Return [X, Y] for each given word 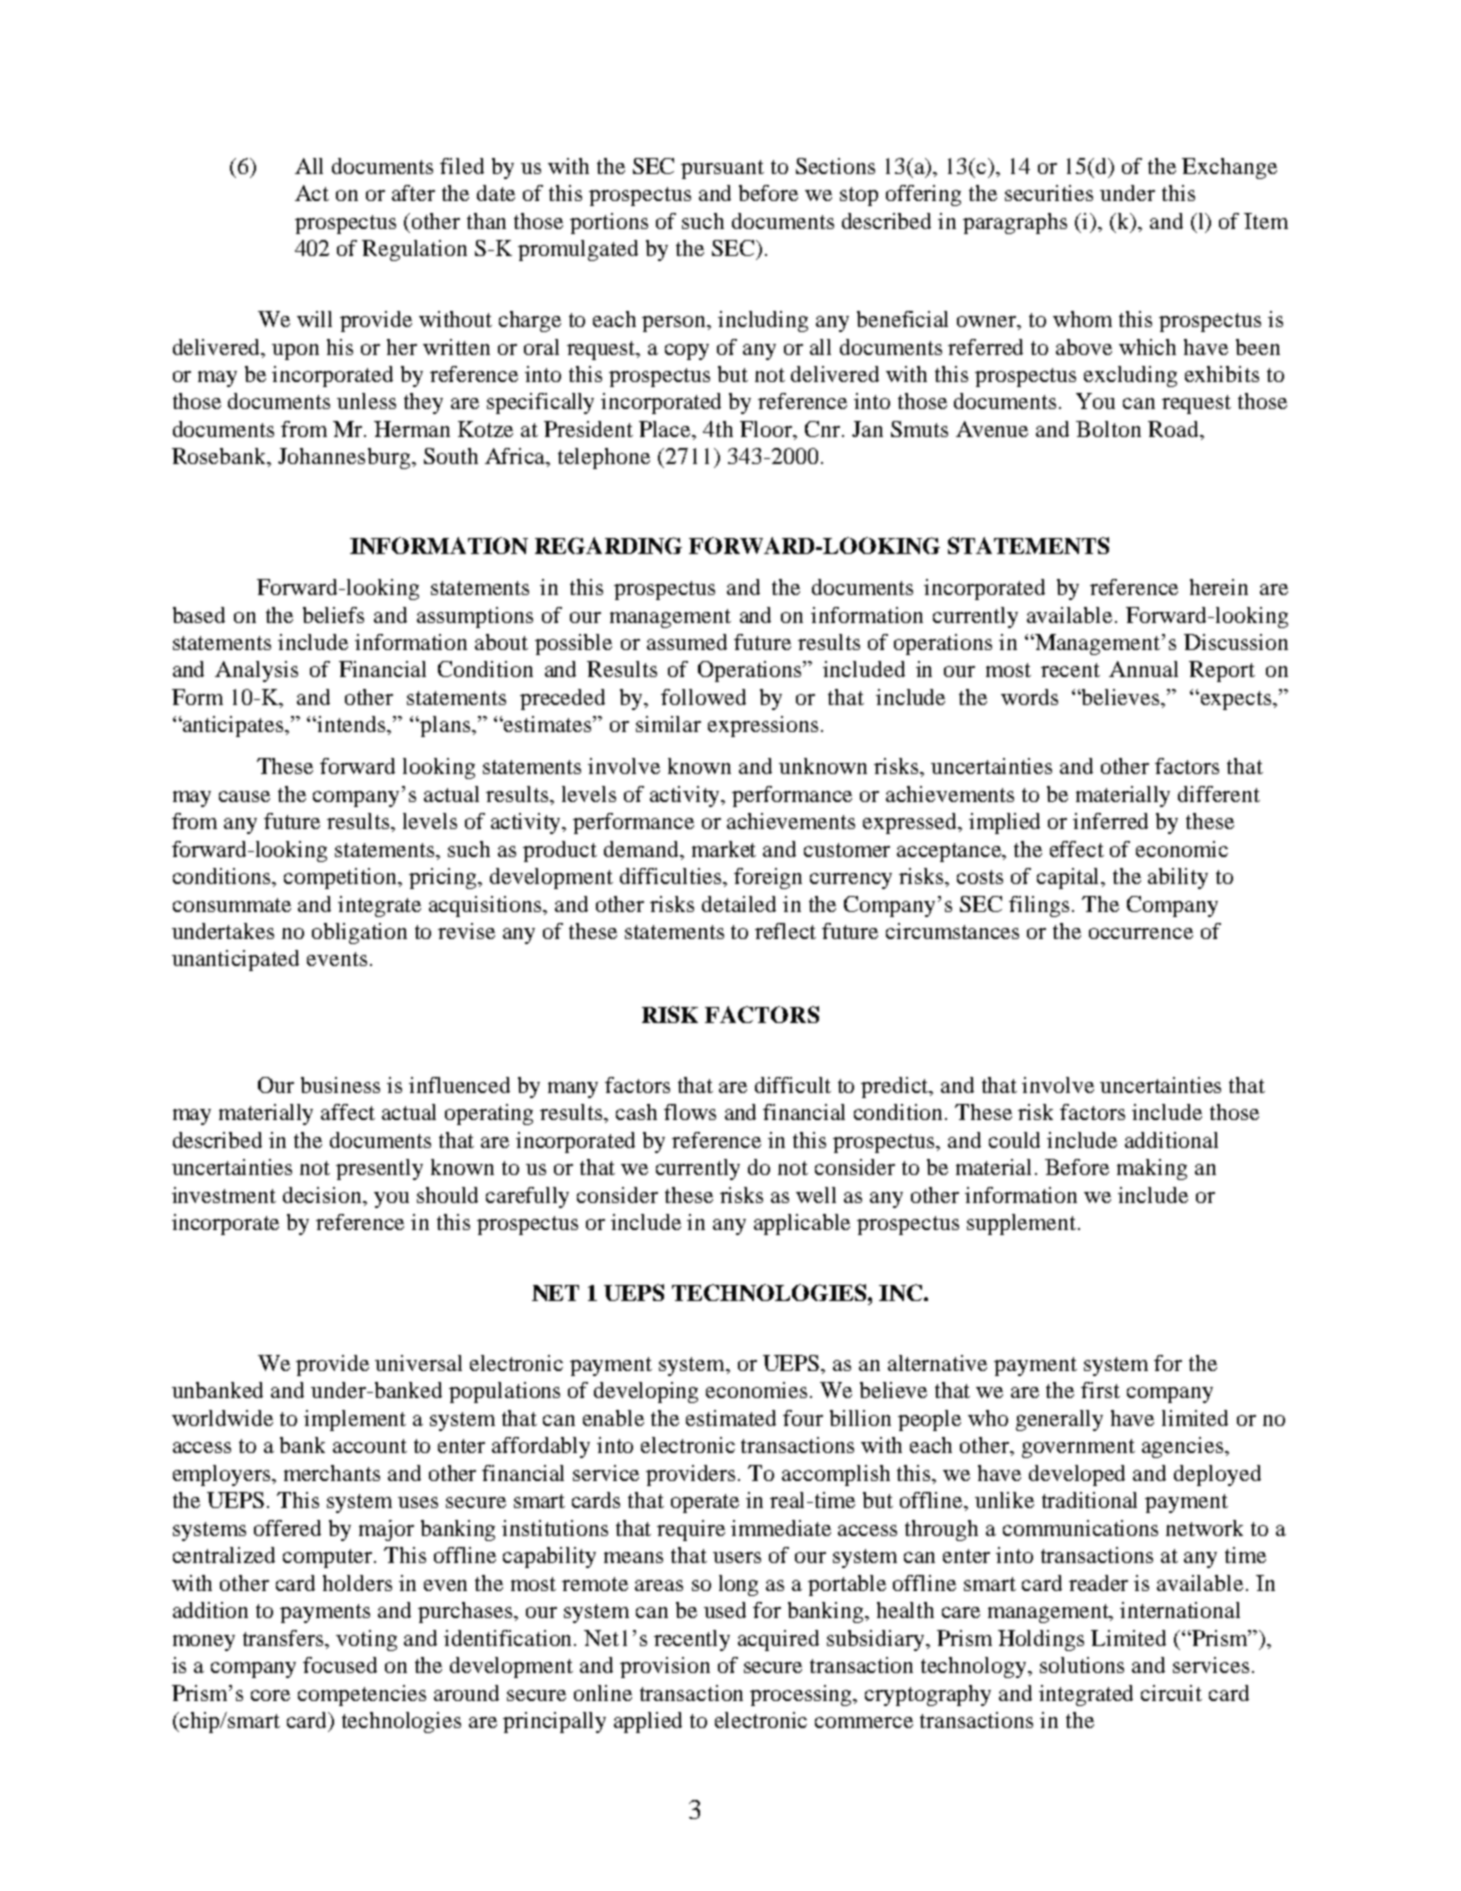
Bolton [1108, 429]
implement [355, 1420]
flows [690, 1112]
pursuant [722, 169]
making [1152, 1169]
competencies [362, 1695]
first [1100, 1390]
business [340, 1085]
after [413, 193]
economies [756, 1390]
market [724, 849]
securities [1049, 193]
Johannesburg [344, 458]
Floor [767, 429]
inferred [1110, 821]
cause [244, 796]
